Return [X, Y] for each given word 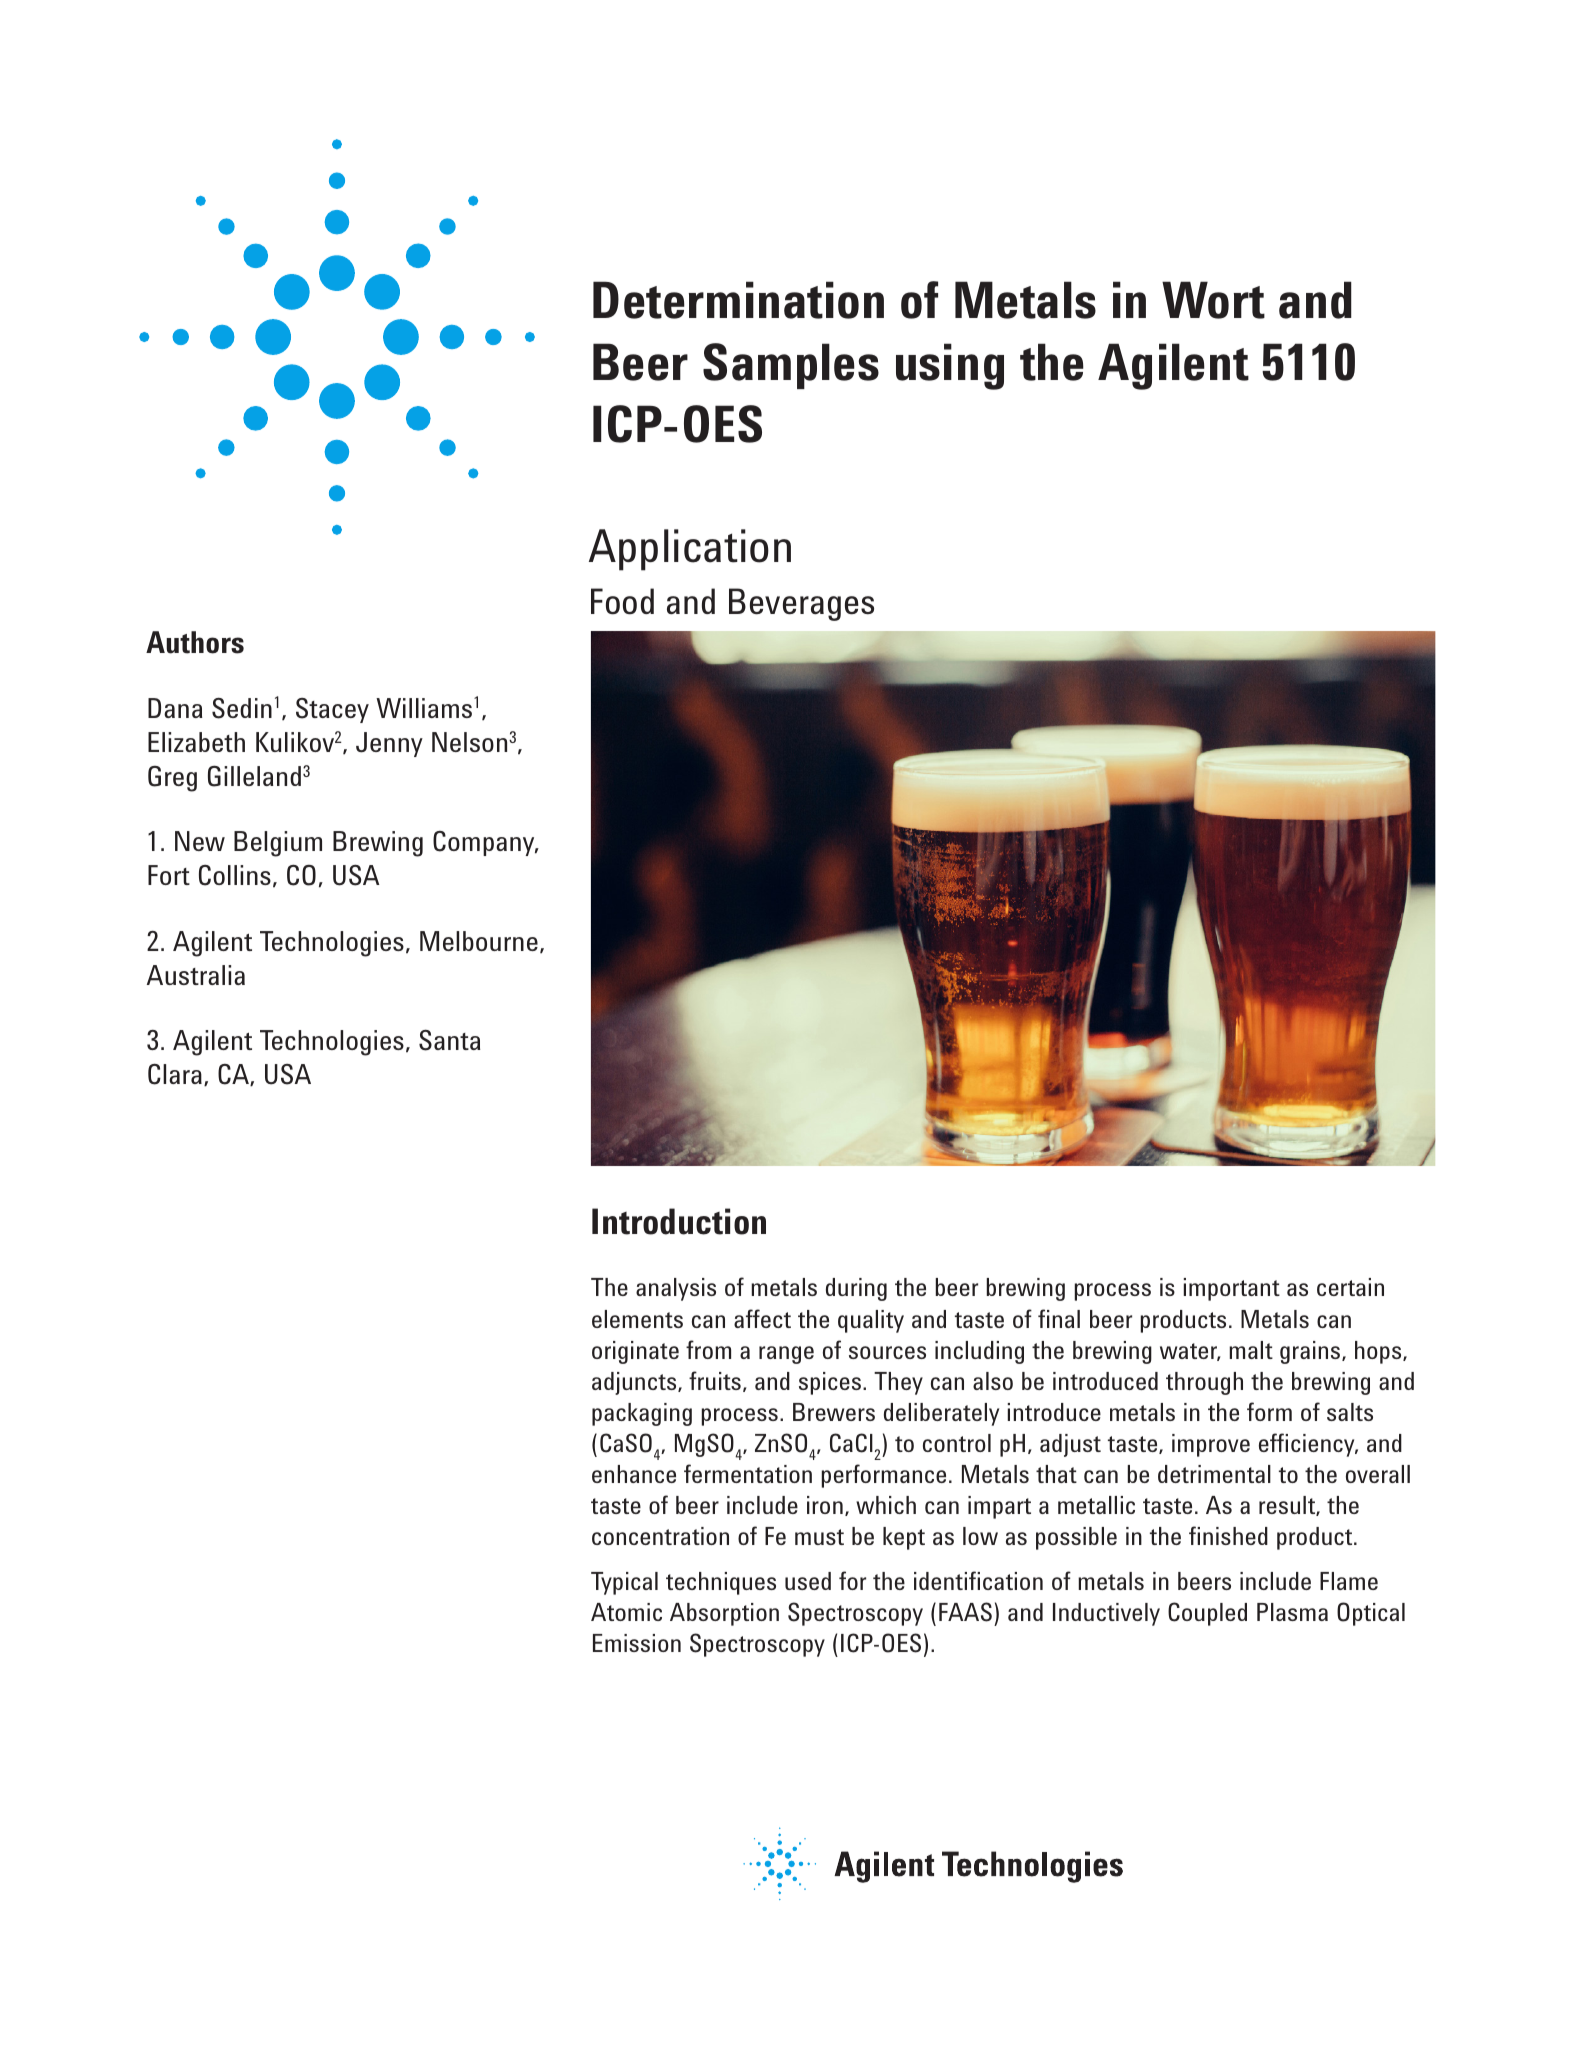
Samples [791, 366]
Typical [624, 1583]
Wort [1213, 300]
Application [690, 550]
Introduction [679, 1221]
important [1232, 1289]
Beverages [801, 604]
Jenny [389, 744]
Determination [738, 300]
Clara [175, 1074]
